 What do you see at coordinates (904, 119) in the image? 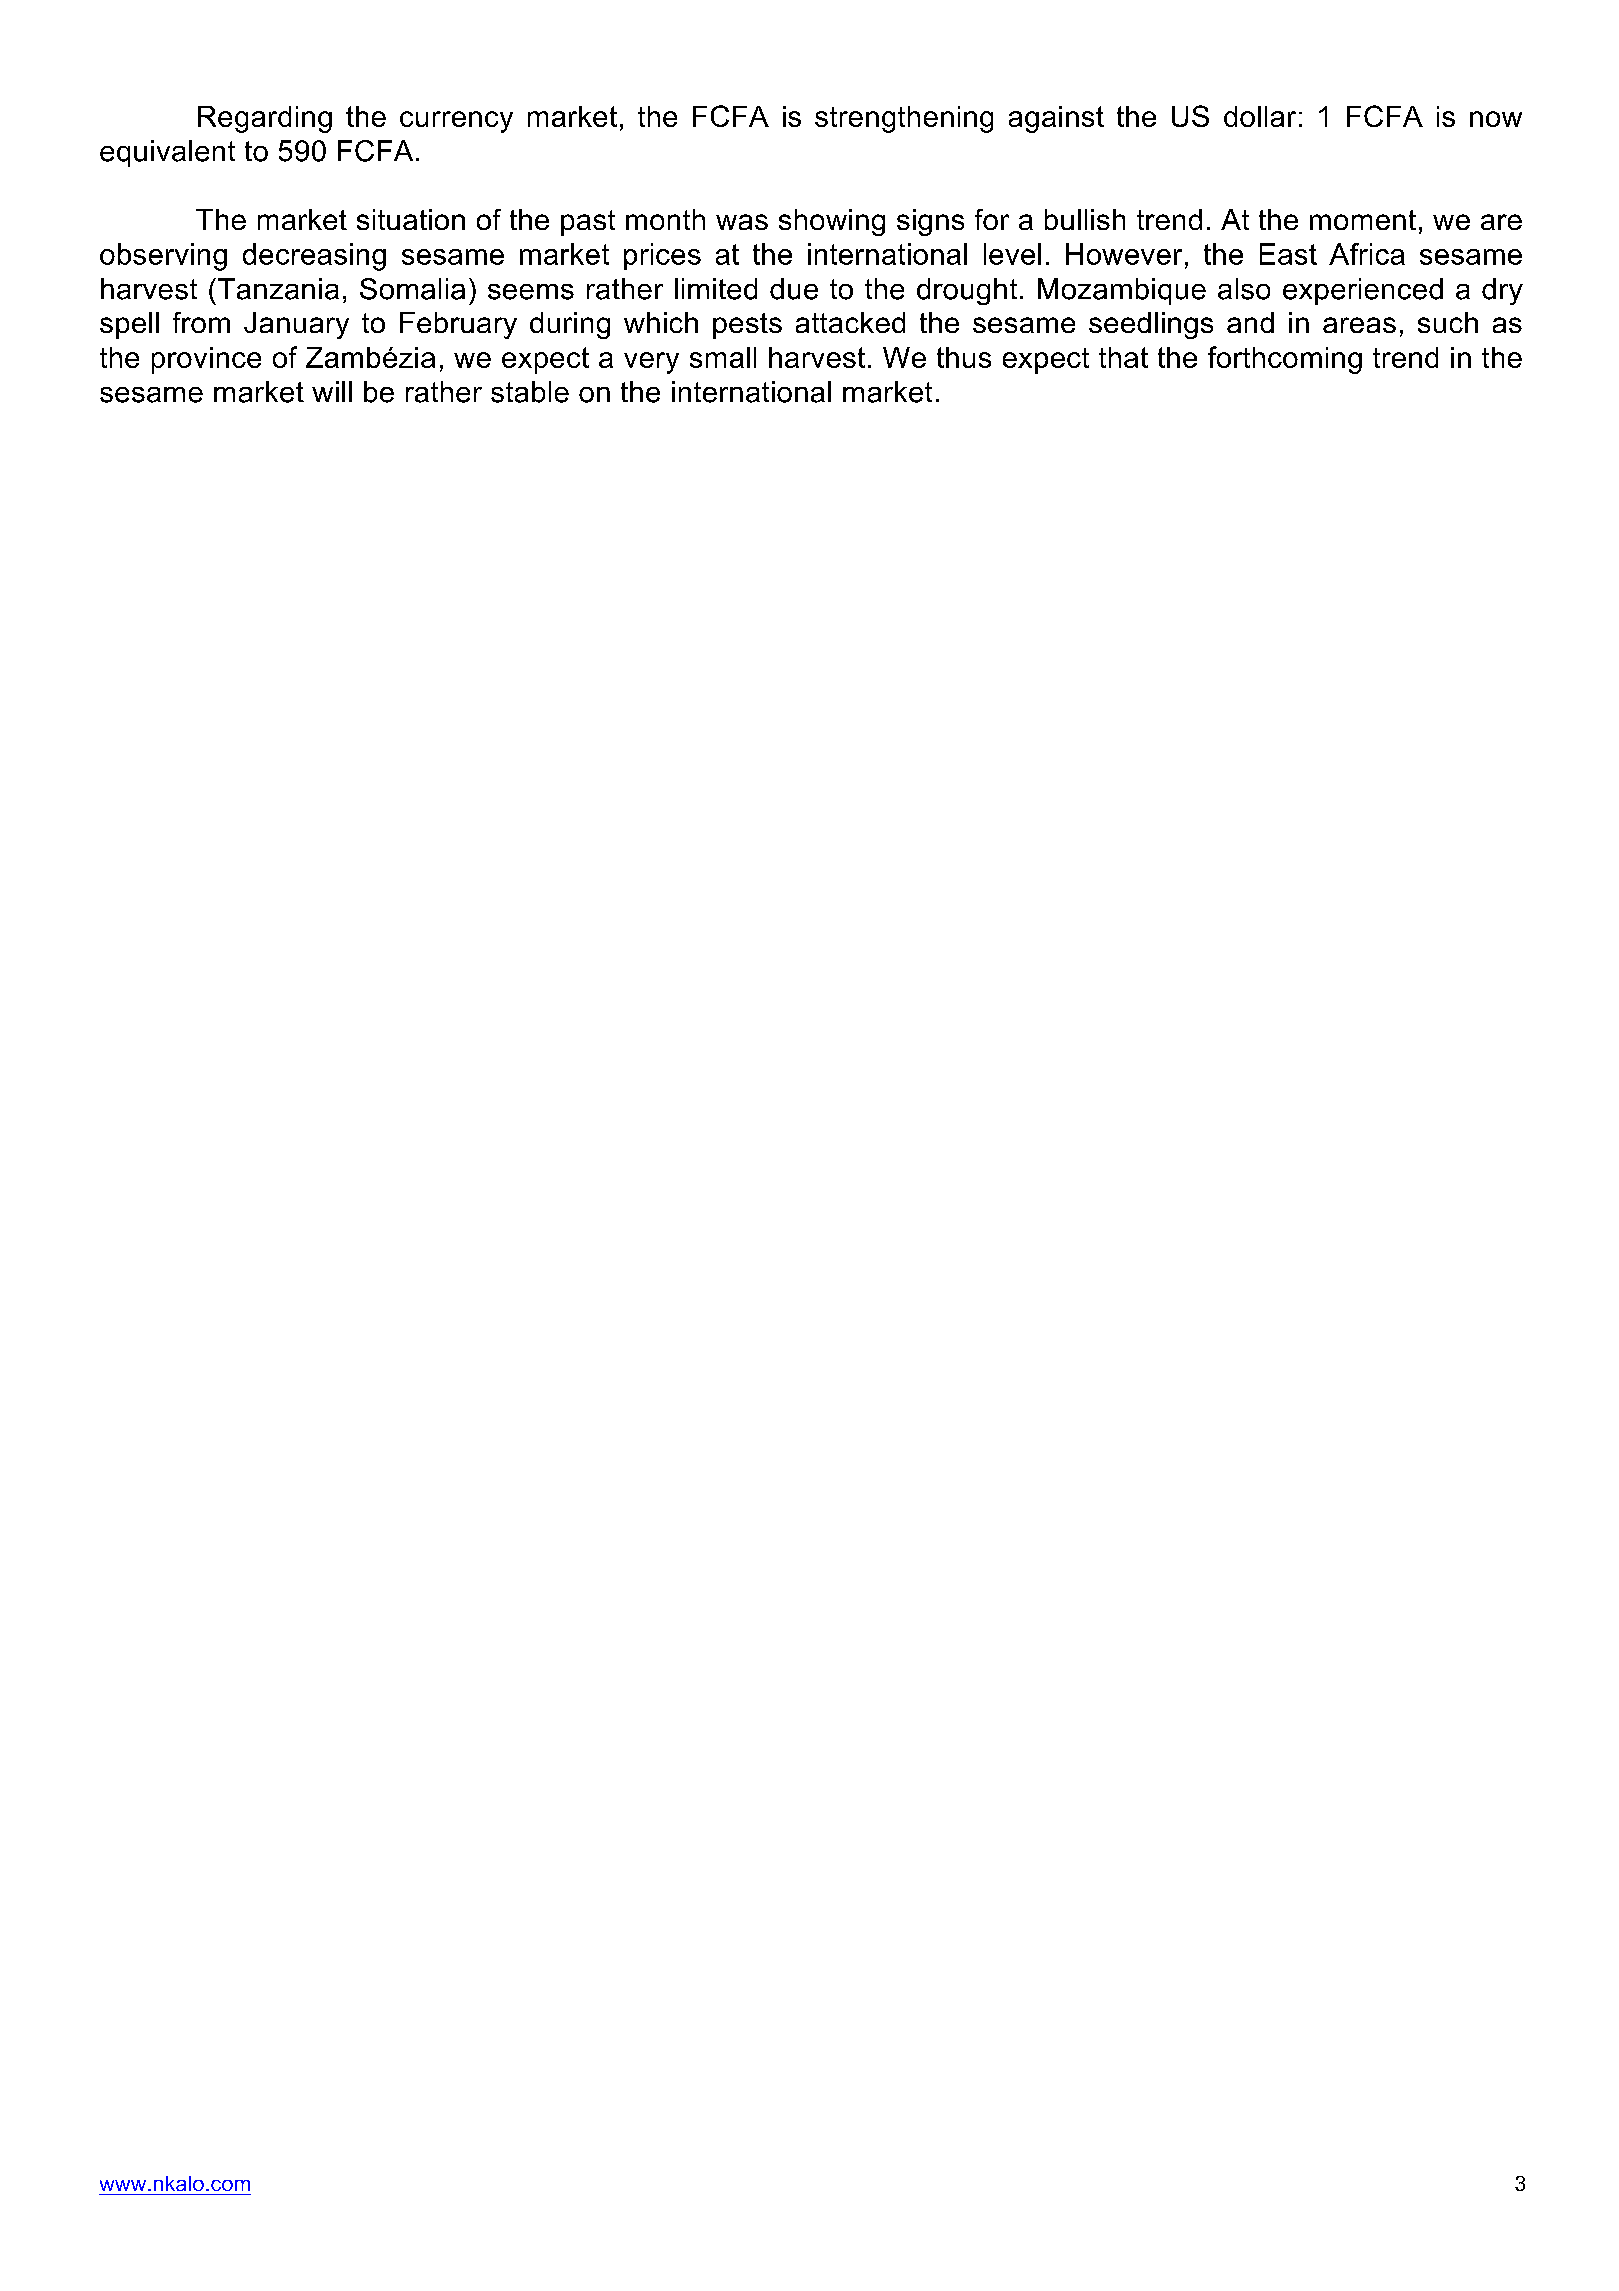
I see `strengthening` at bounding box center [904, 119].
